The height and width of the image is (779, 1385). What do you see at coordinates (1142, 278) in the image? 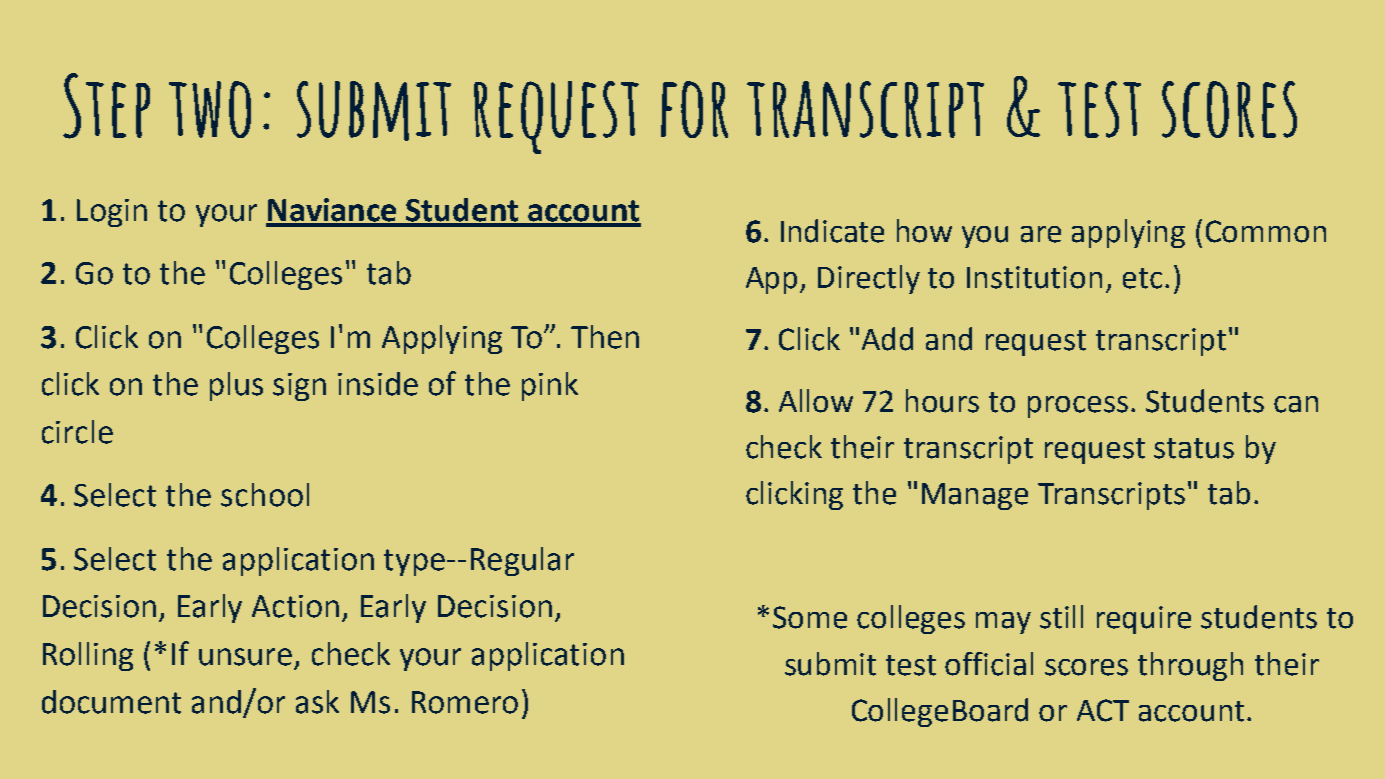
I see `etc` at bounding box center [1142, 278].
